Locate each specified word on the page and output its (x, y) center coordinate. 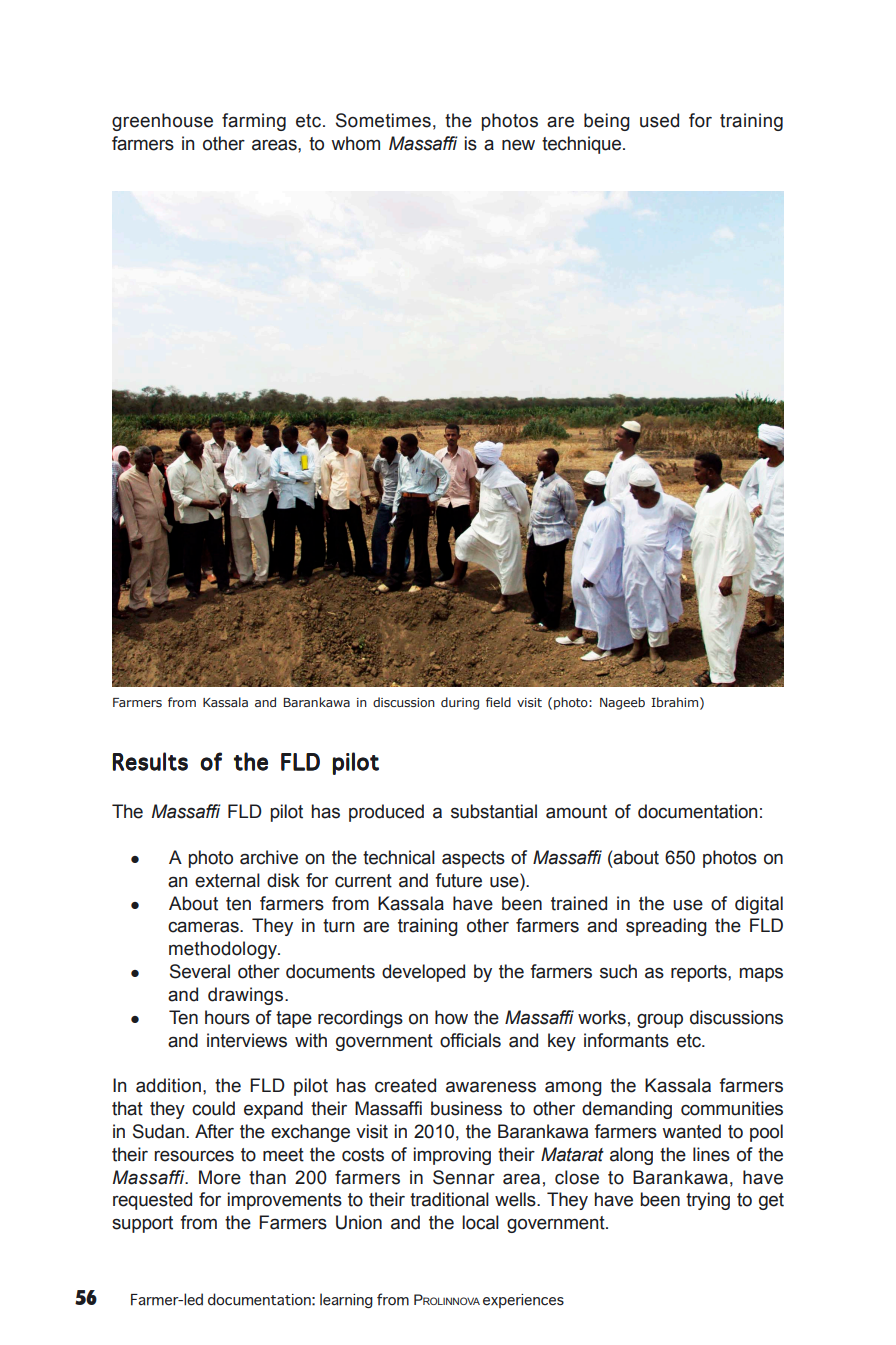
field (498, 702)
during (460, 703)
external (227, 880)
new (518, 145)
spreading (666, 927)
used (659, 120)
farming (254, 122)
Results (150, 761)
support (142, 1224)
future (458, 880)
